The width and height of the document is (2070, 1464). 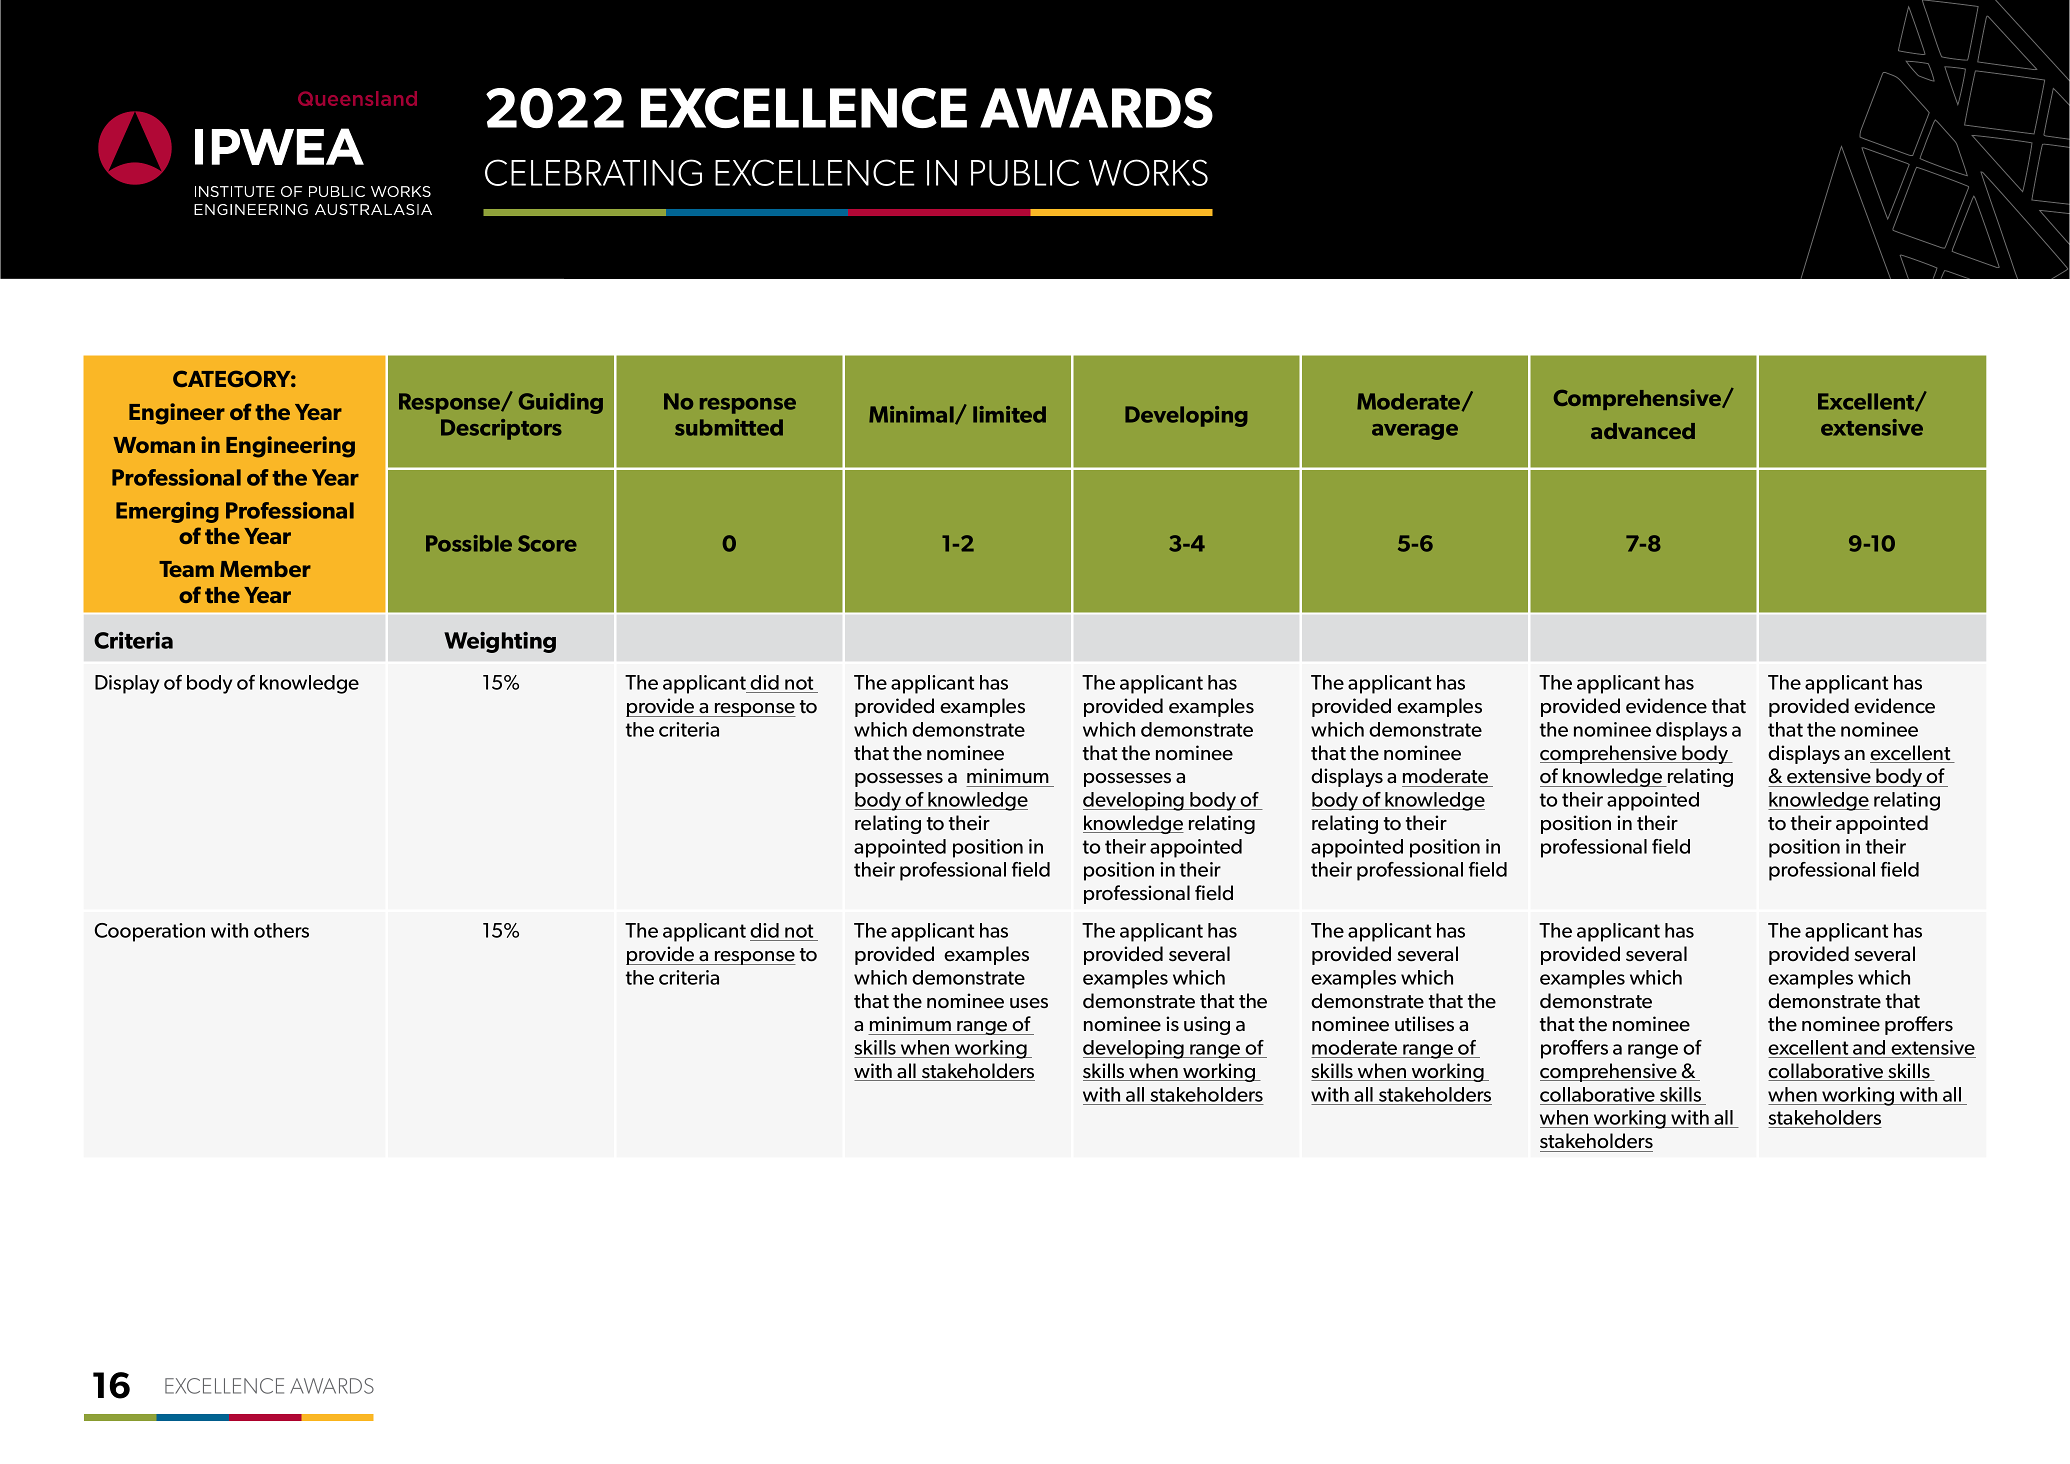 What do you see at coordinates (1009, 414) in the document?
I see `limited` at bounding box center [1009, 414].
